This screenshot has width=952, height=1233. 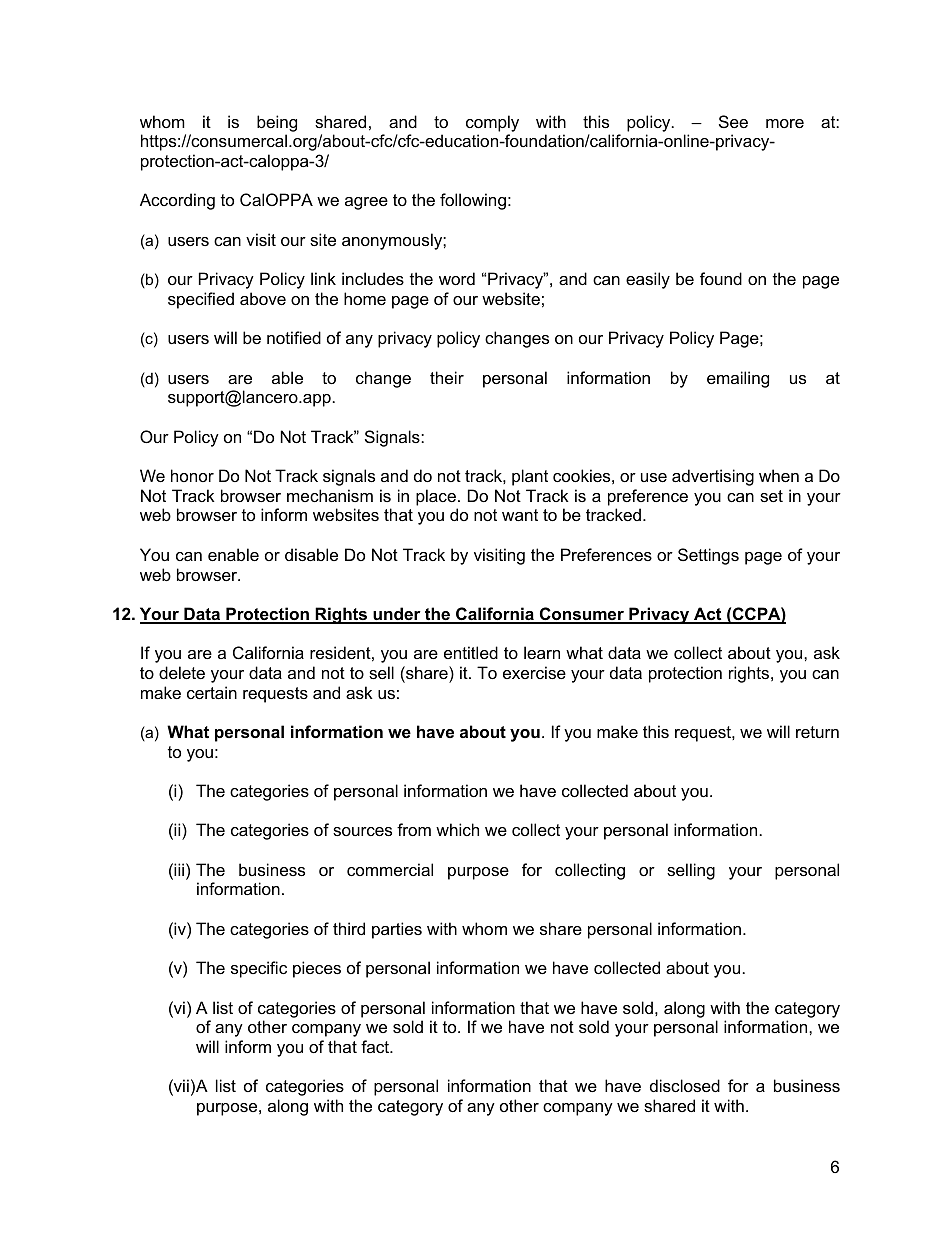 What do you see at coordinates (182, 672) in the screenshot?
I see `delete` at bounding box center [182, 672].
